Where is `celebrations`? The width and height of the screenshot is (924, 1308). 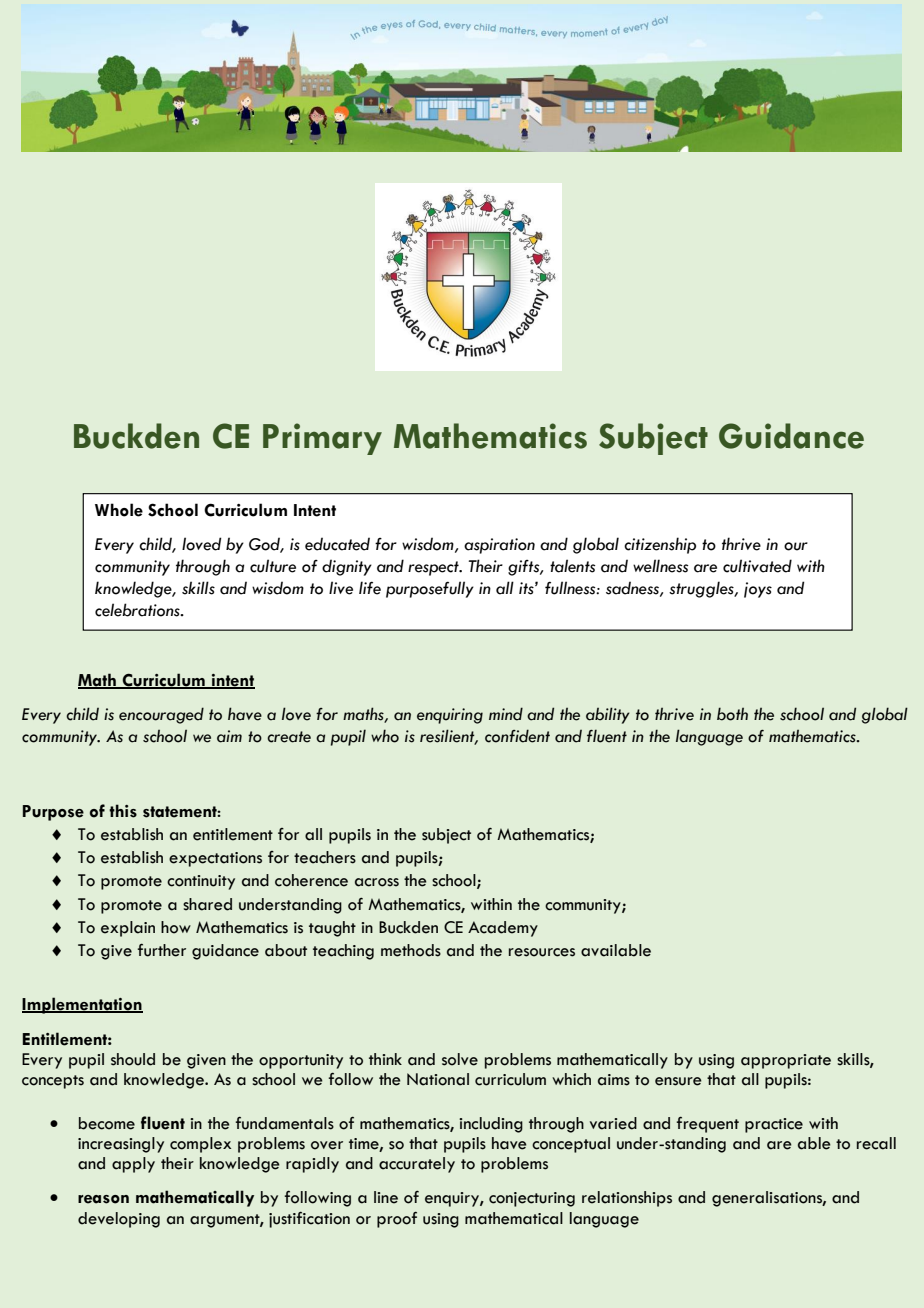 celebrations is located at coordinates (138, 610).
